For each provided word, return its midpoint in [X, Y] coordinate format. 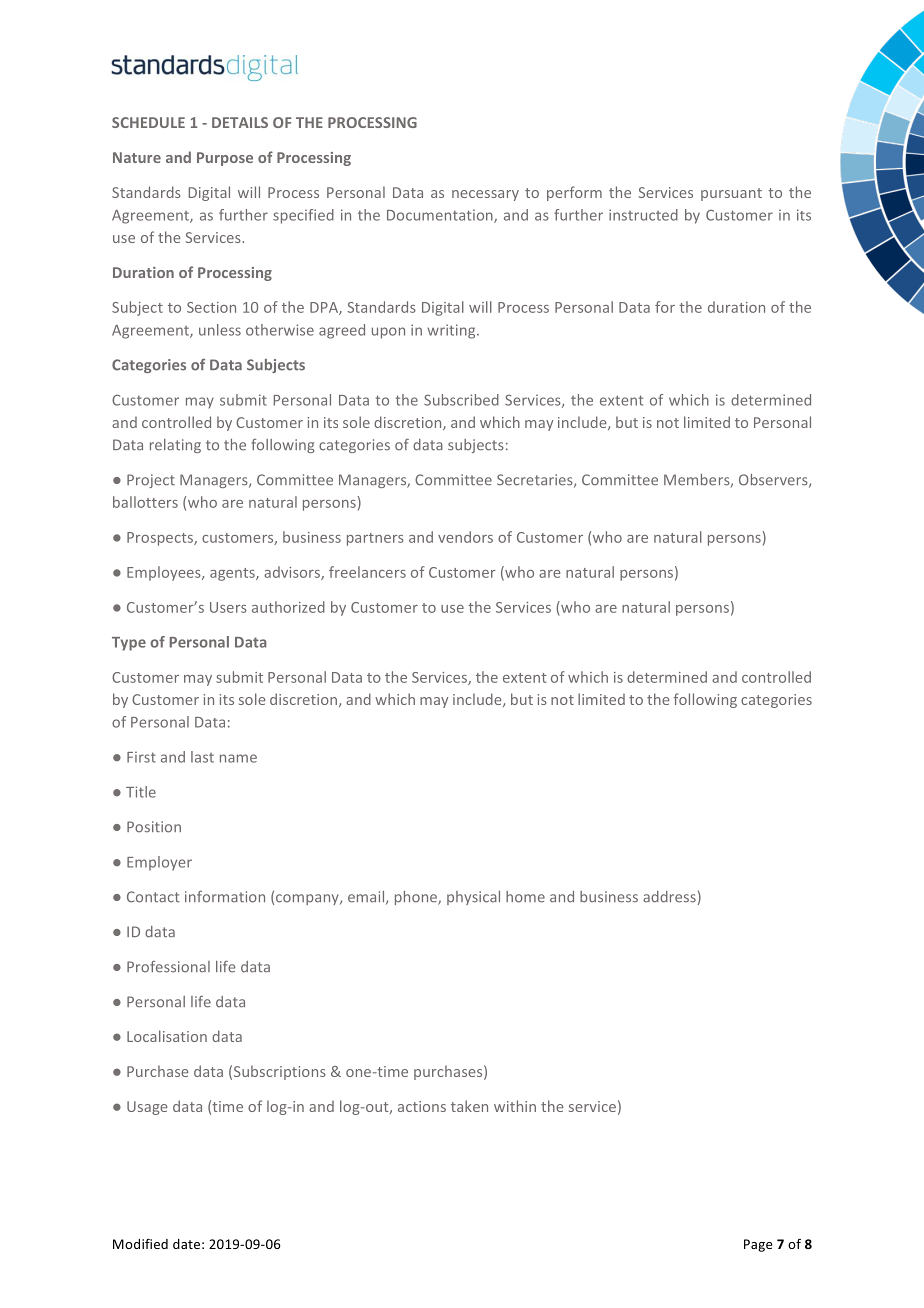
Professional [168, 967]
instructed [643, 215]
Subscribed [461, 400]
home [525, 897]
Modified [140, 1243]
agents [233, 574]
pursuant [731, 194]
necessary [485, 195]
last [202, 757]
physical [473, 898]
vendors [465, 537]
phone [417, 898]
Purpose [225, 159]
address [669, 897]
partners [375, 539]
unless [220, 330]
